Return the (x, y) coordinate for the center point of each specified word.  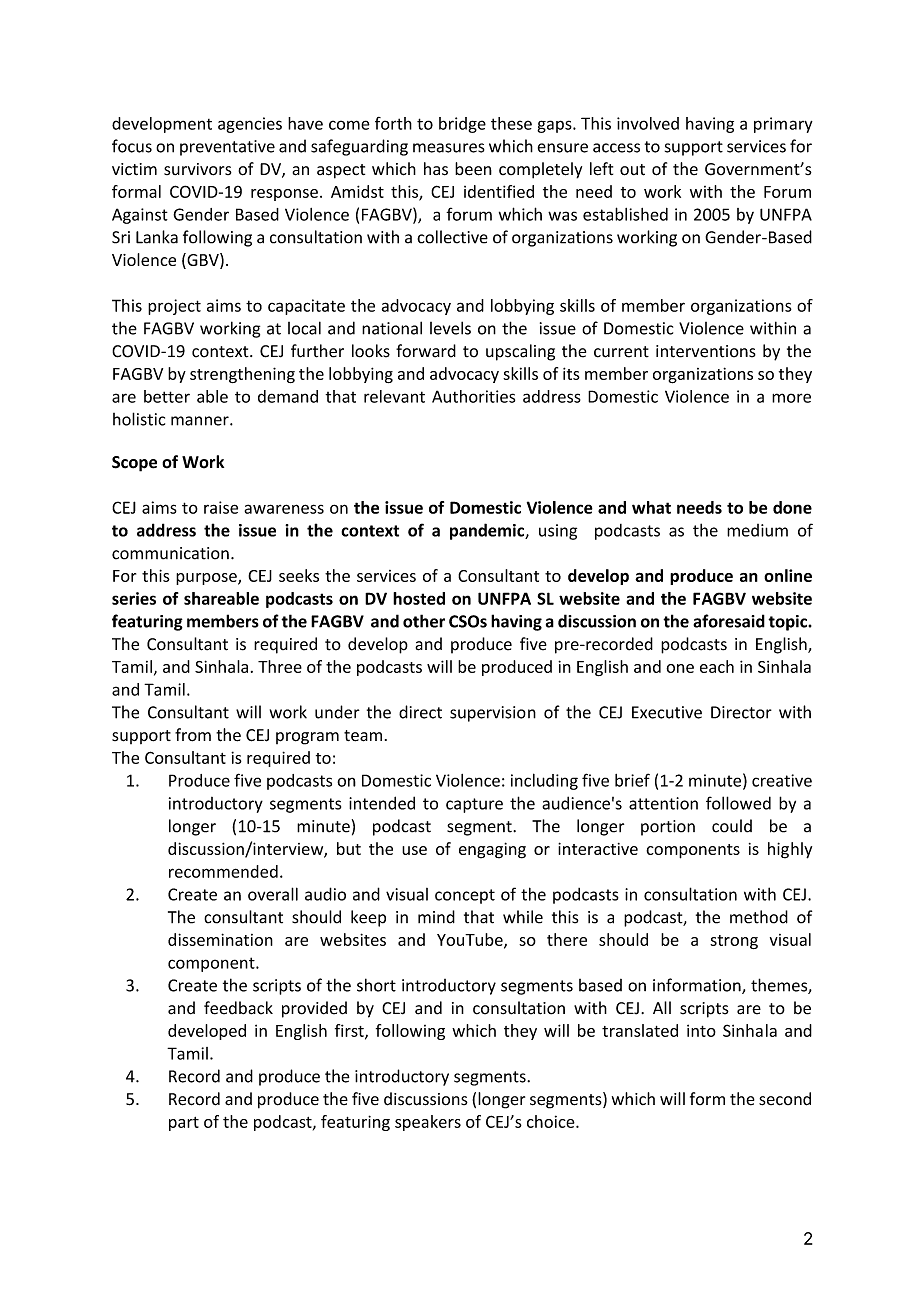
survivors (198, 169)
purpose (207, 579)
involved (648, 123)
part (184, 1124)
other (424, 621)
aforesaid (729, 621)
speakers (428, 1123)
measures (449, 148)
